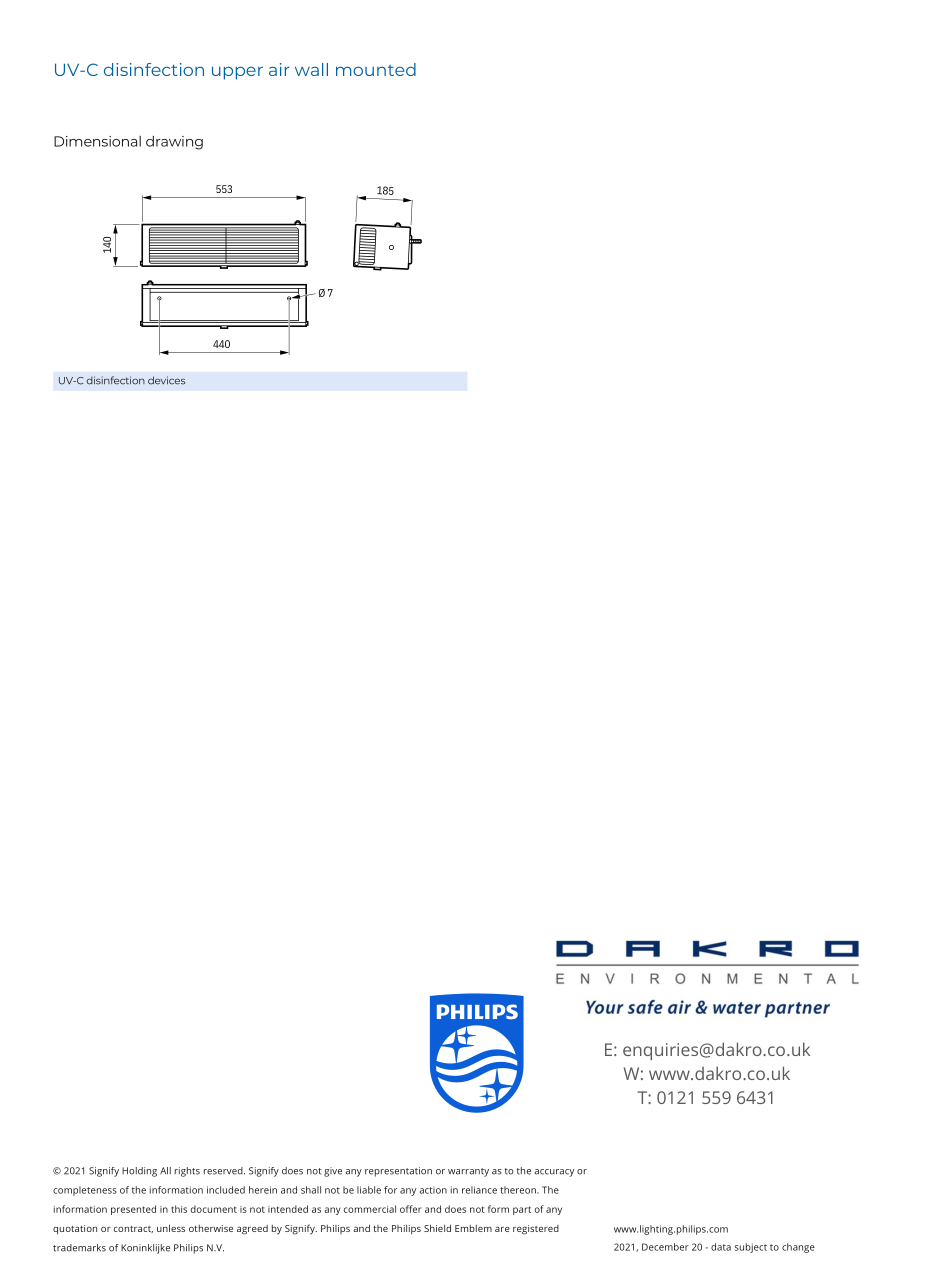  What do you see at coordinates (179, 1209) in the page?
I see `this` at bounding box center [179, 1209].
